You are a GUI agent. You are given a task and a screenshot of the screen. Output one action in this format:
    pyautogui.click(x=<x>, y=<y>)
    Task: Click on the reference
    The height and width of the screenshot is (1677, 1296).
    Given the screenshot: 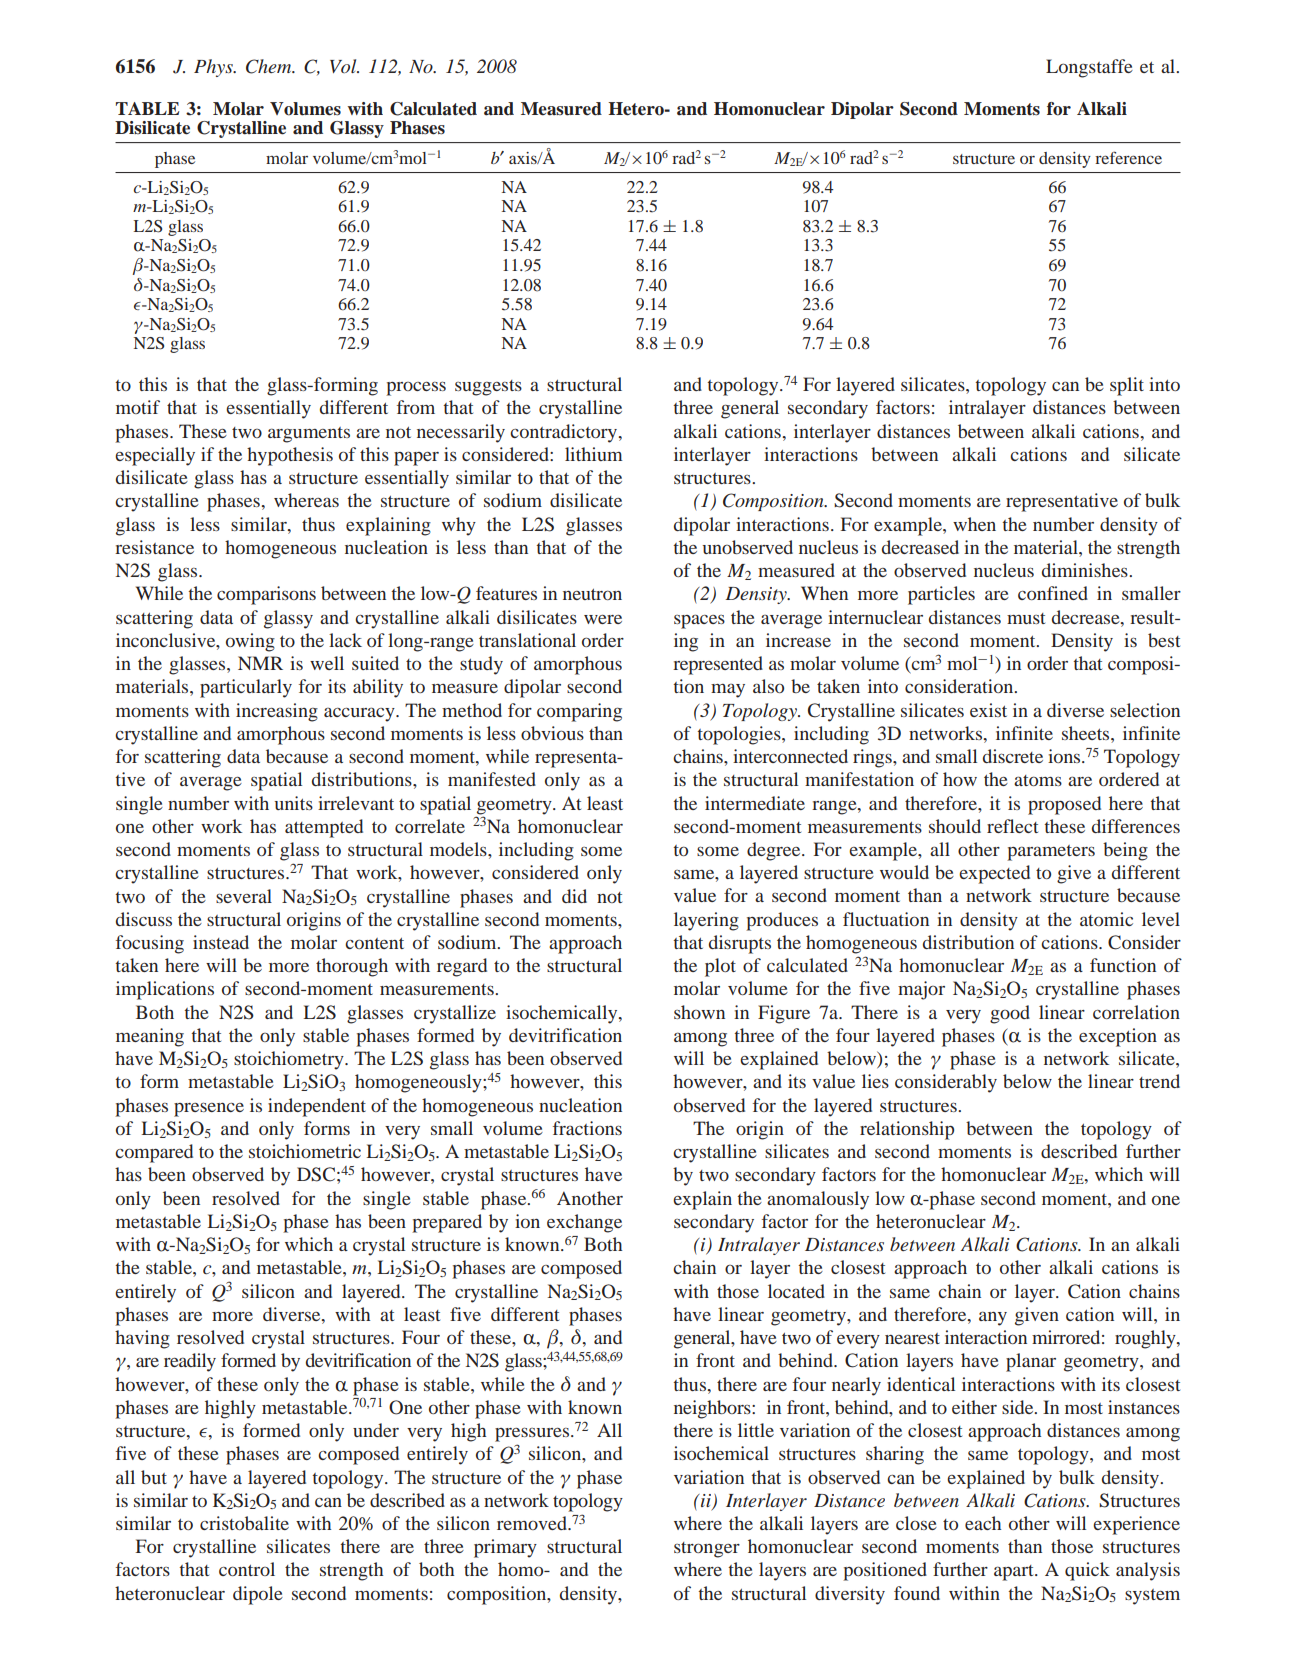 What is the action you would take?
    pyautogui.click(x=1128, y=157)
